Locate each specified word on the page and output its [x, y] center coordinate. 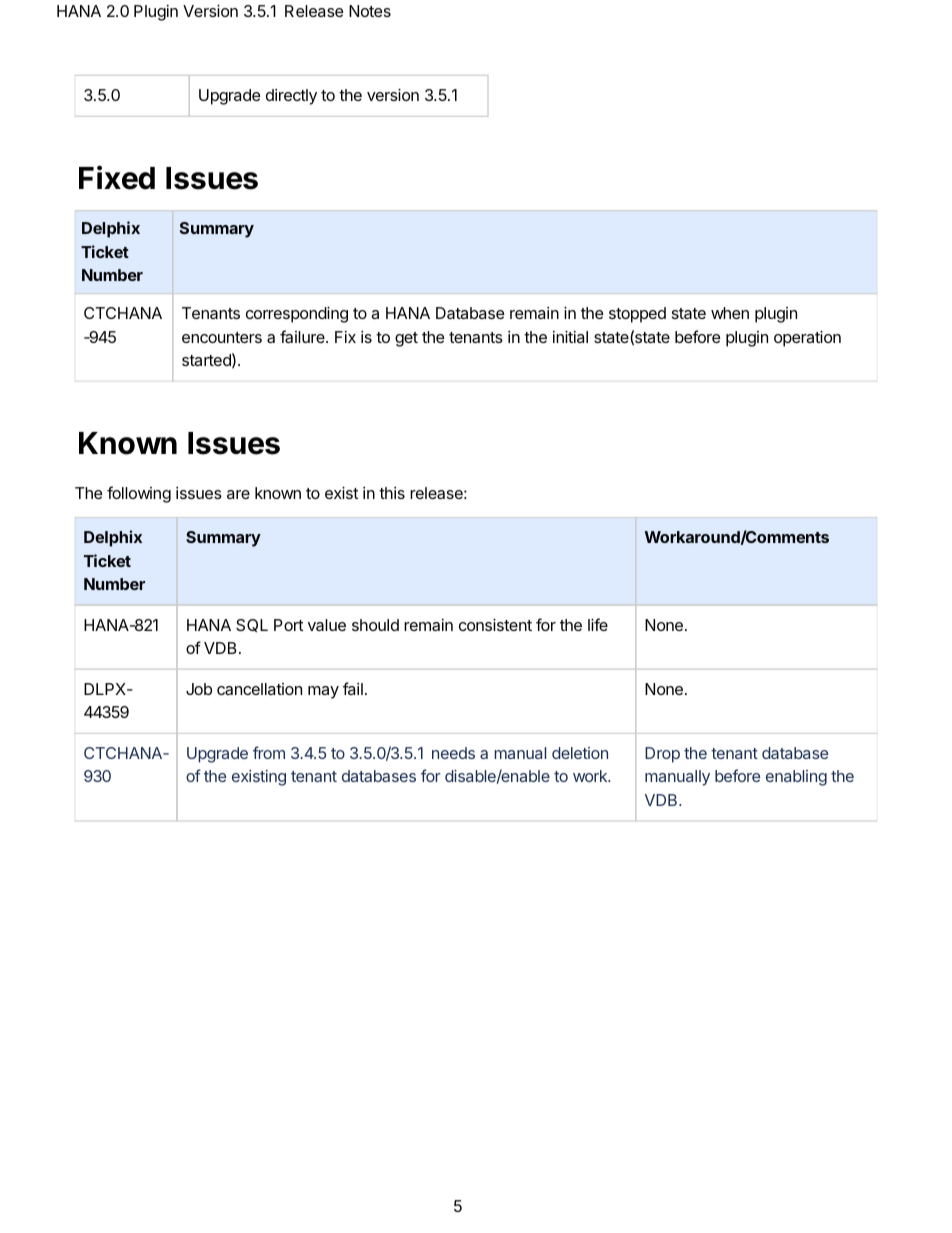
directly [291, 97]
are [238, 494]
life [598, 624]
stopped [637, 315]
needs [453, 753]
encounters [222, 337]
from [269, 752]
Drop [662, 755]
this [392, 493]
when [730, 313]
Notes [370, 11]
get [406, 339]
